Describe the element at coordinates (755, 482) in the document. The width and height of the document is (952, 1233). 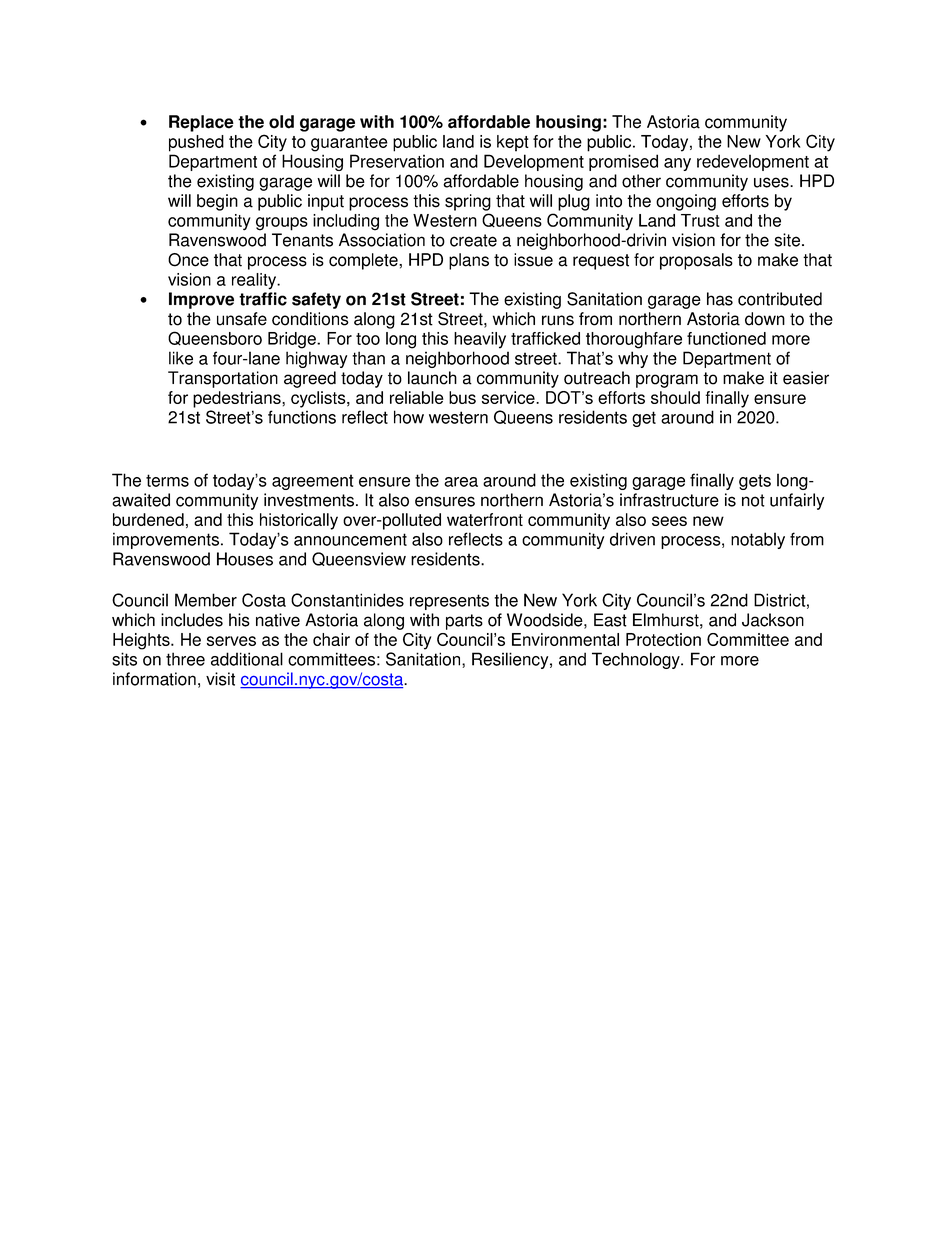
I see `gets` at that location.
